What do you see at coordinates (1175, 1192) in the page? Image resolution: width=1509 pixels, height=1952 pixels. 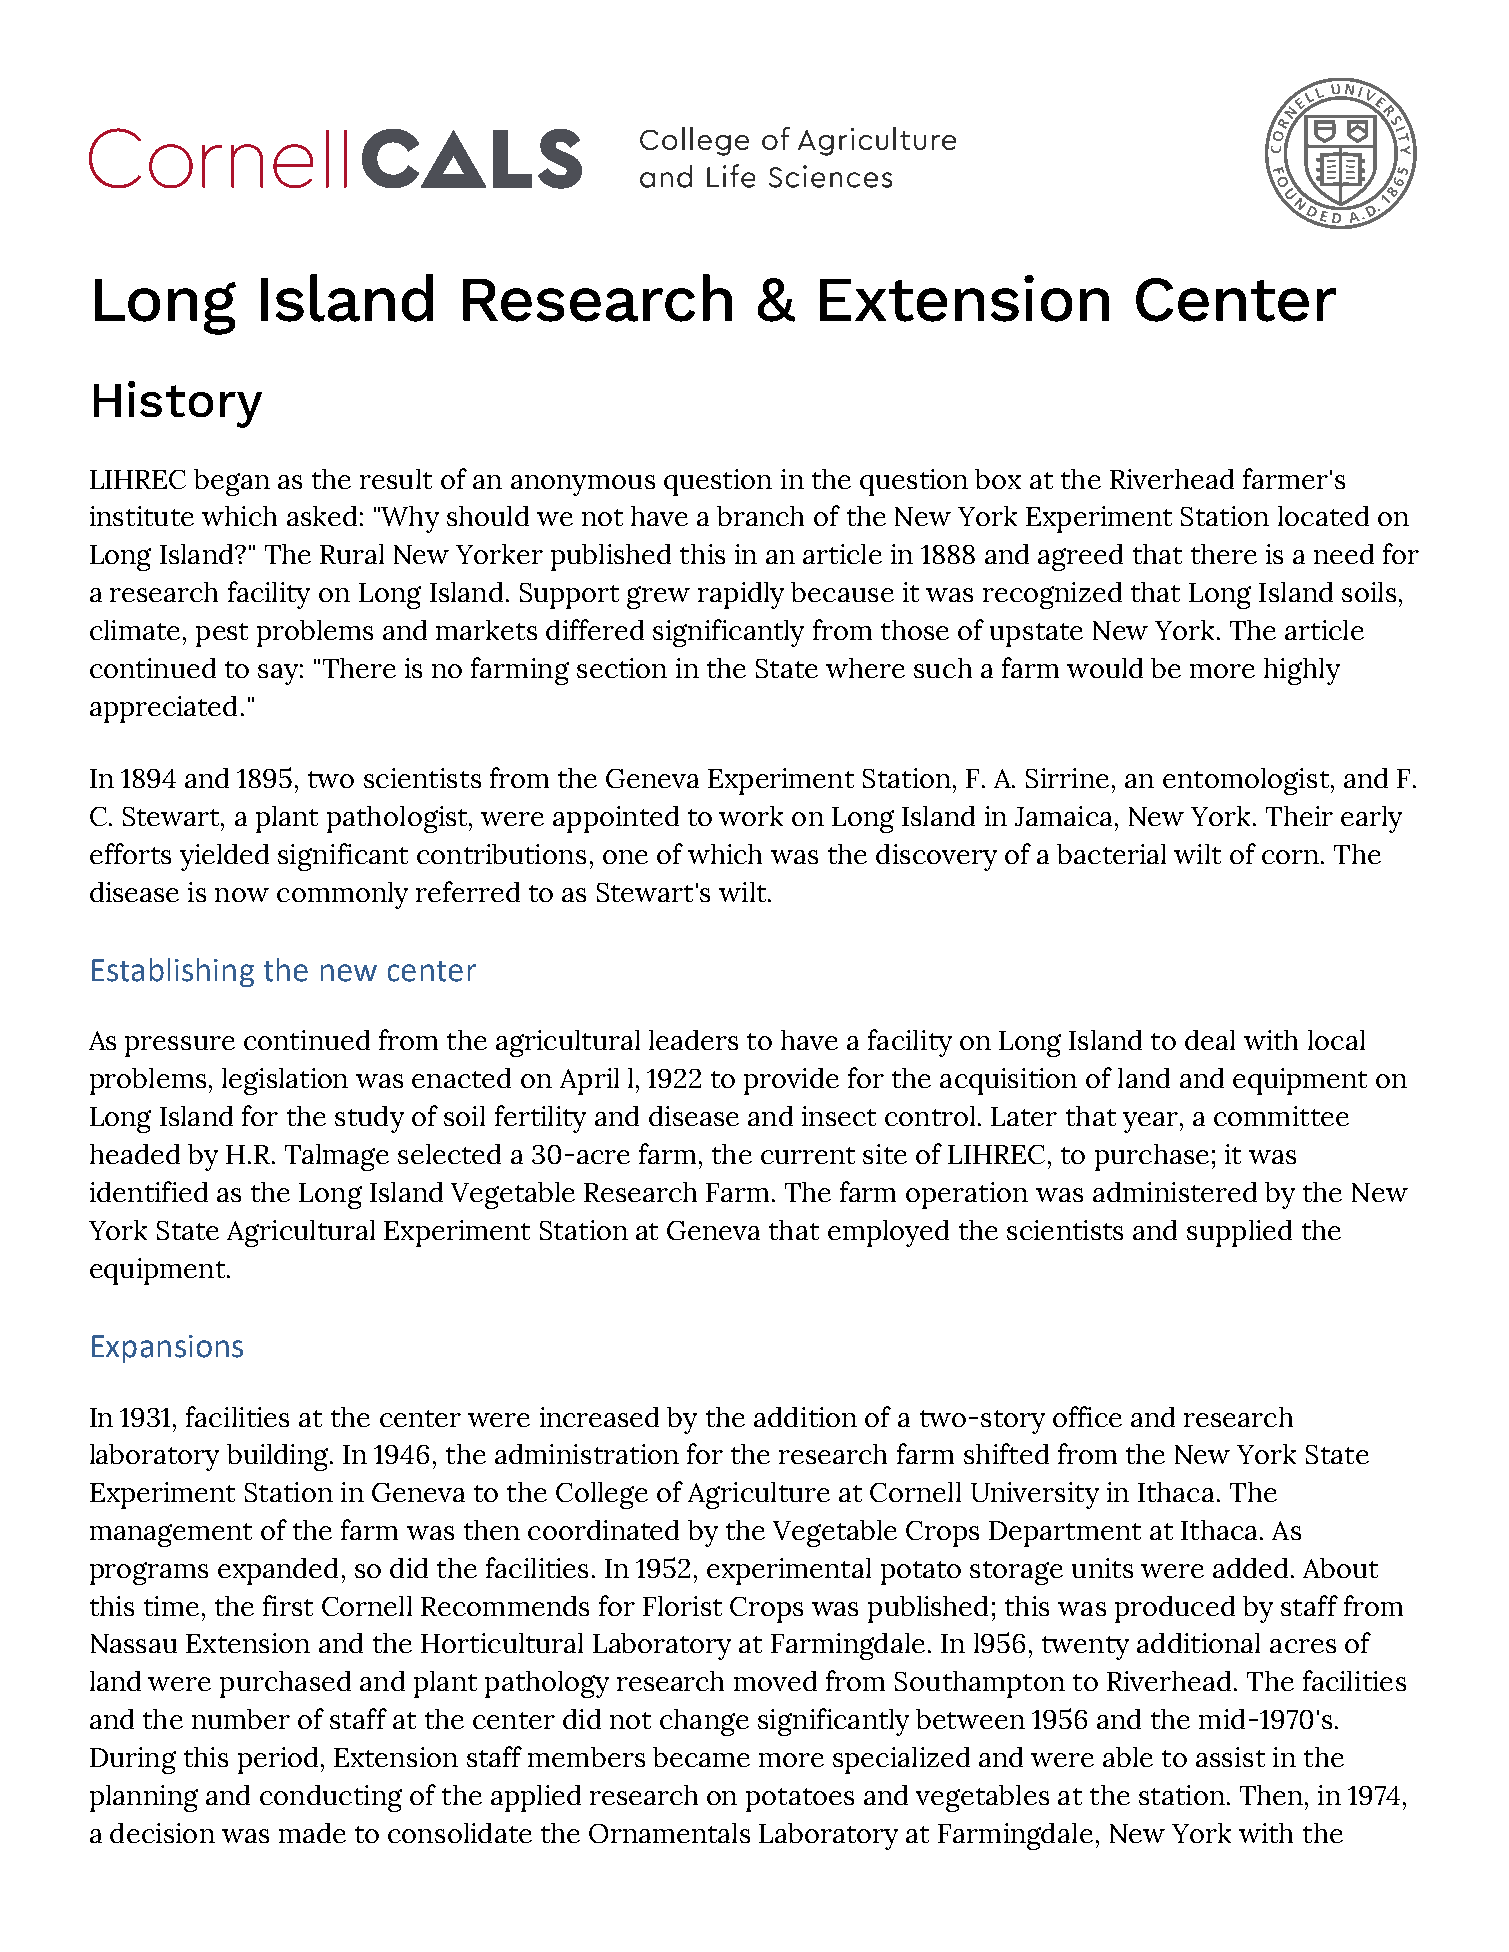 I see `administered` at bounding box center [1175, 1192].
